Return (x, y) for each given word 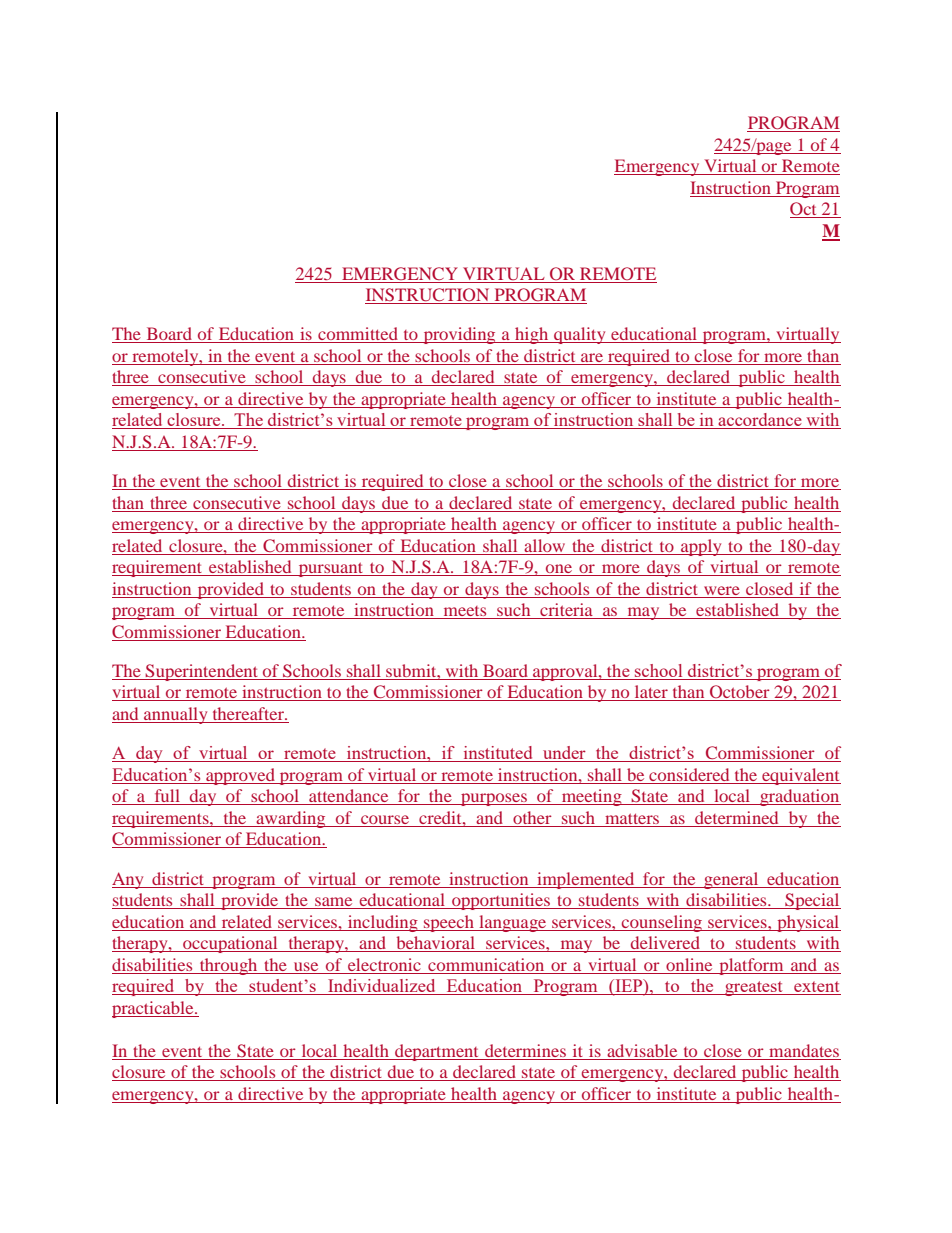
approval (565, 672)
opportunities (501, 901)
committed (358, 335)
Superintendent (202, 672)
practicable (154, 1009)
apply (701, 547)
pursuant (330, 569)
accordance (760, 421)
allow (544, 545)
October (740, 693)
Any (129, 880)
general (731, 880)
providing (459, 335)
